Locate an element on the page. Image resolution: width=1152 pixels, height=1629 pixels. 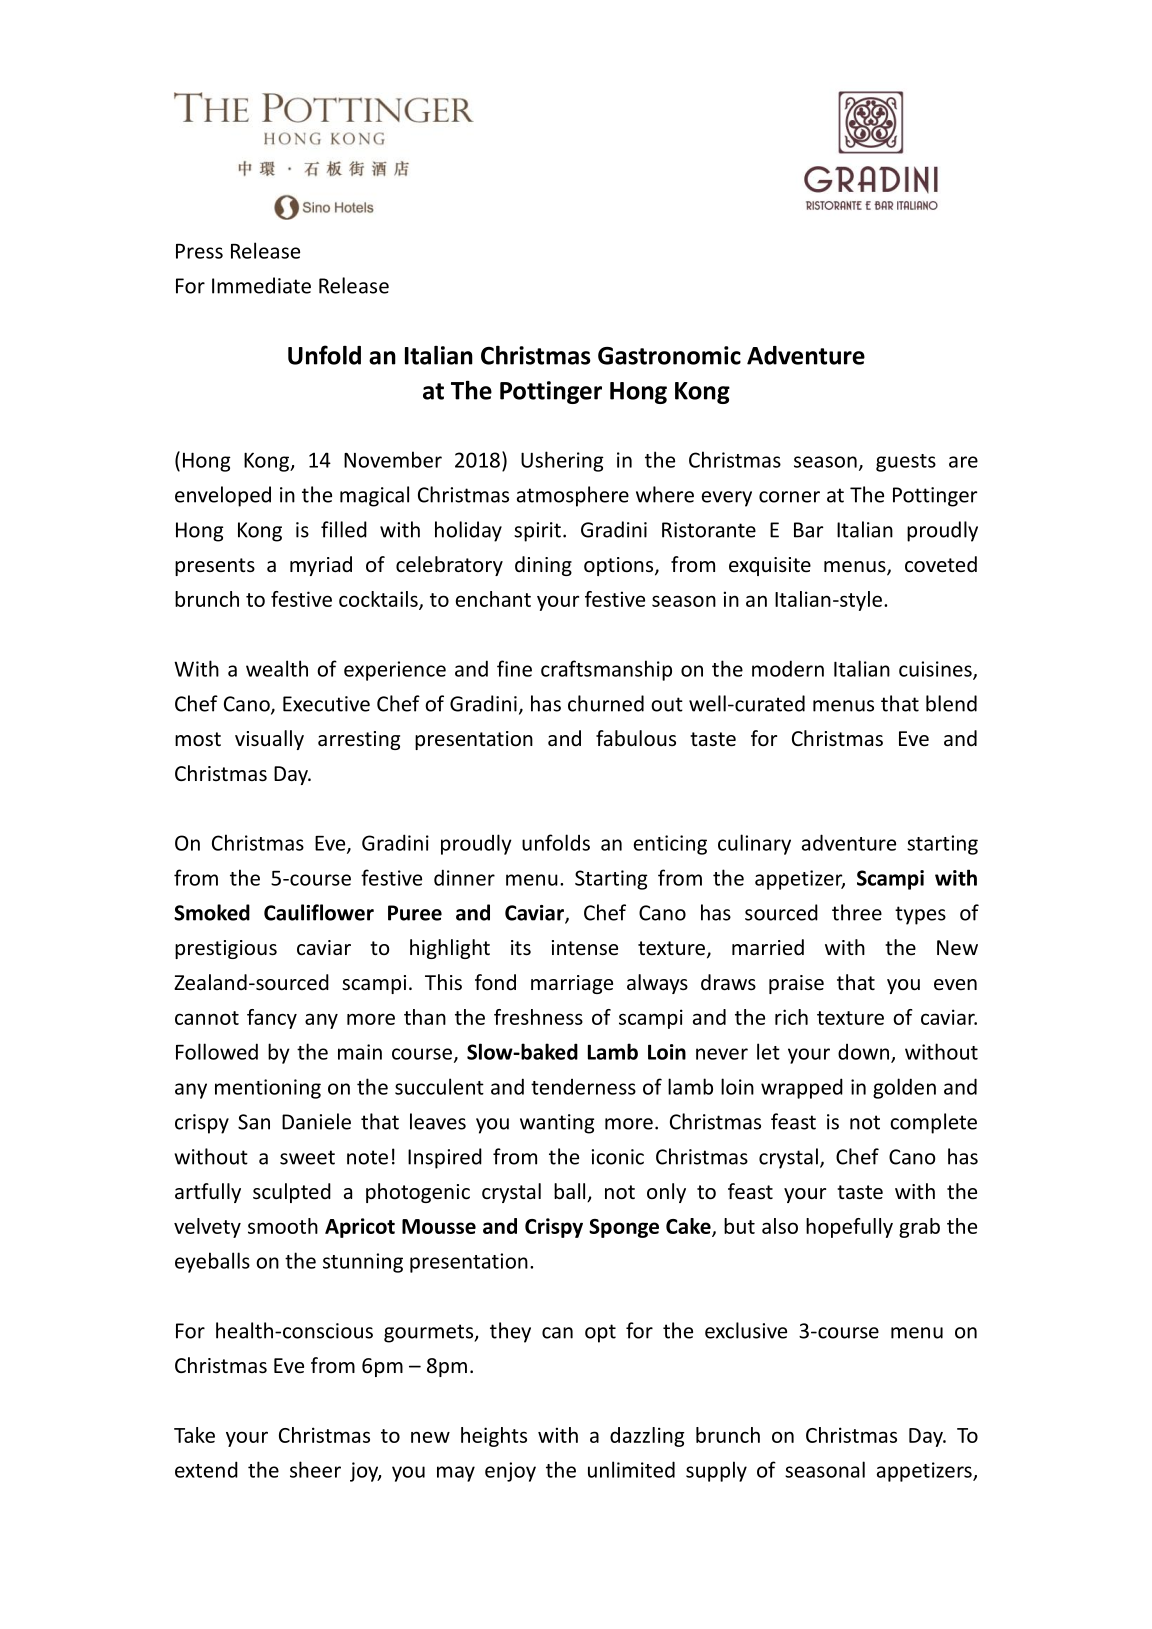
Cauliflower is located at coordinates (319, 912).
